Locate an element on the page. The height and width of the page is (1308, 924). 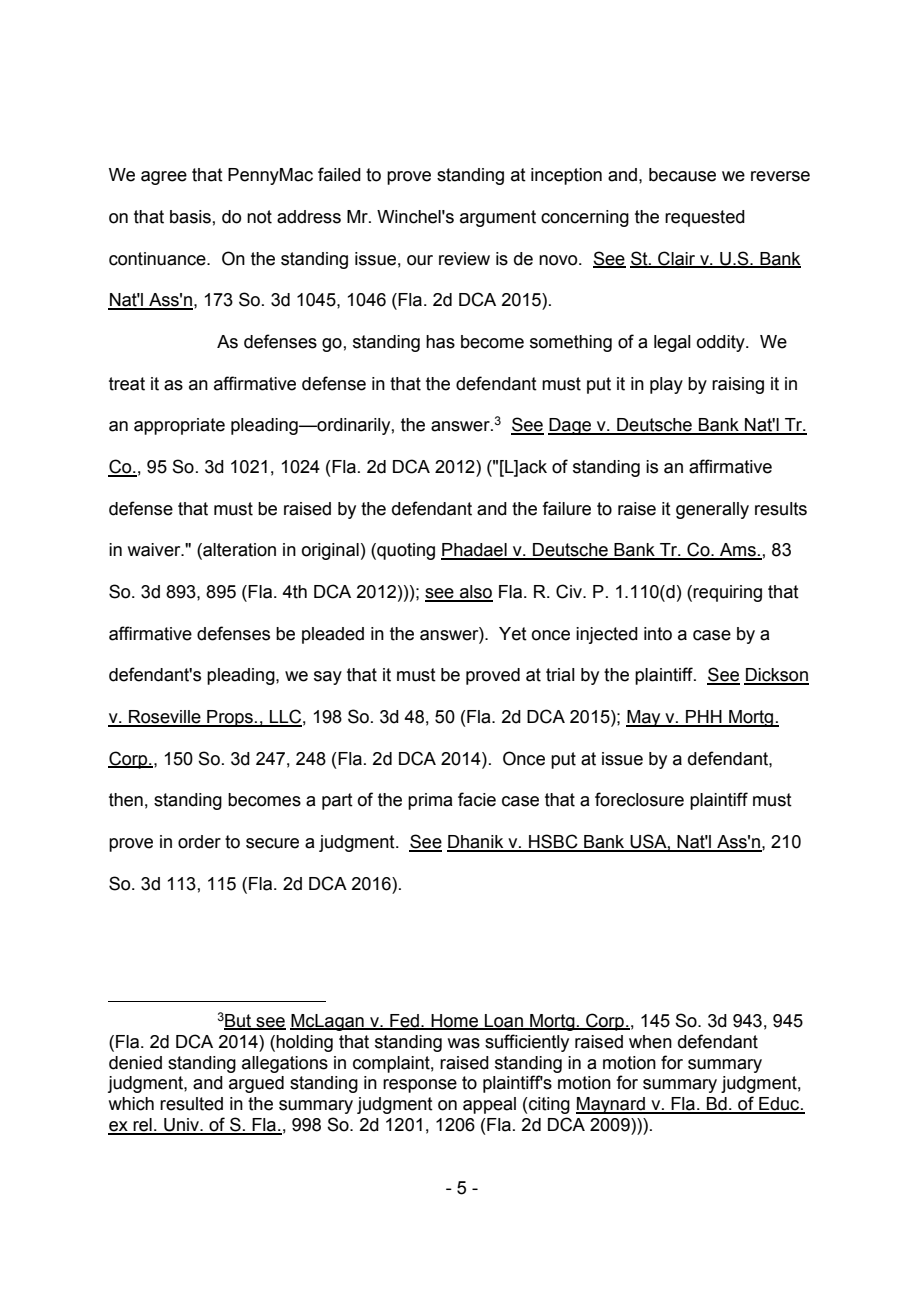
has is located at coordinates (440, 342).
